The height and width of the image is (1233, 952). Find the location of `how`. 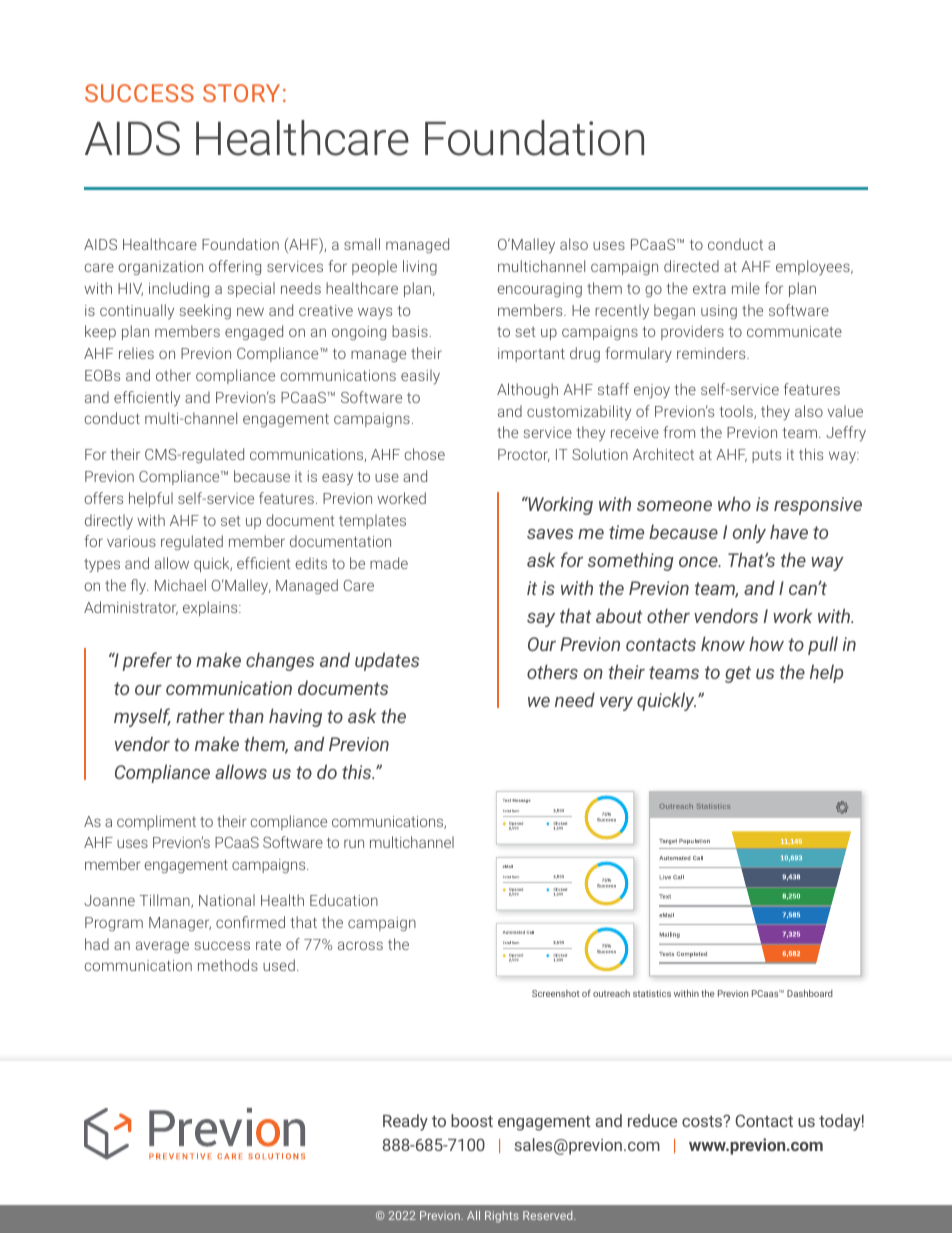

how is located at coordinates (766, 643).
